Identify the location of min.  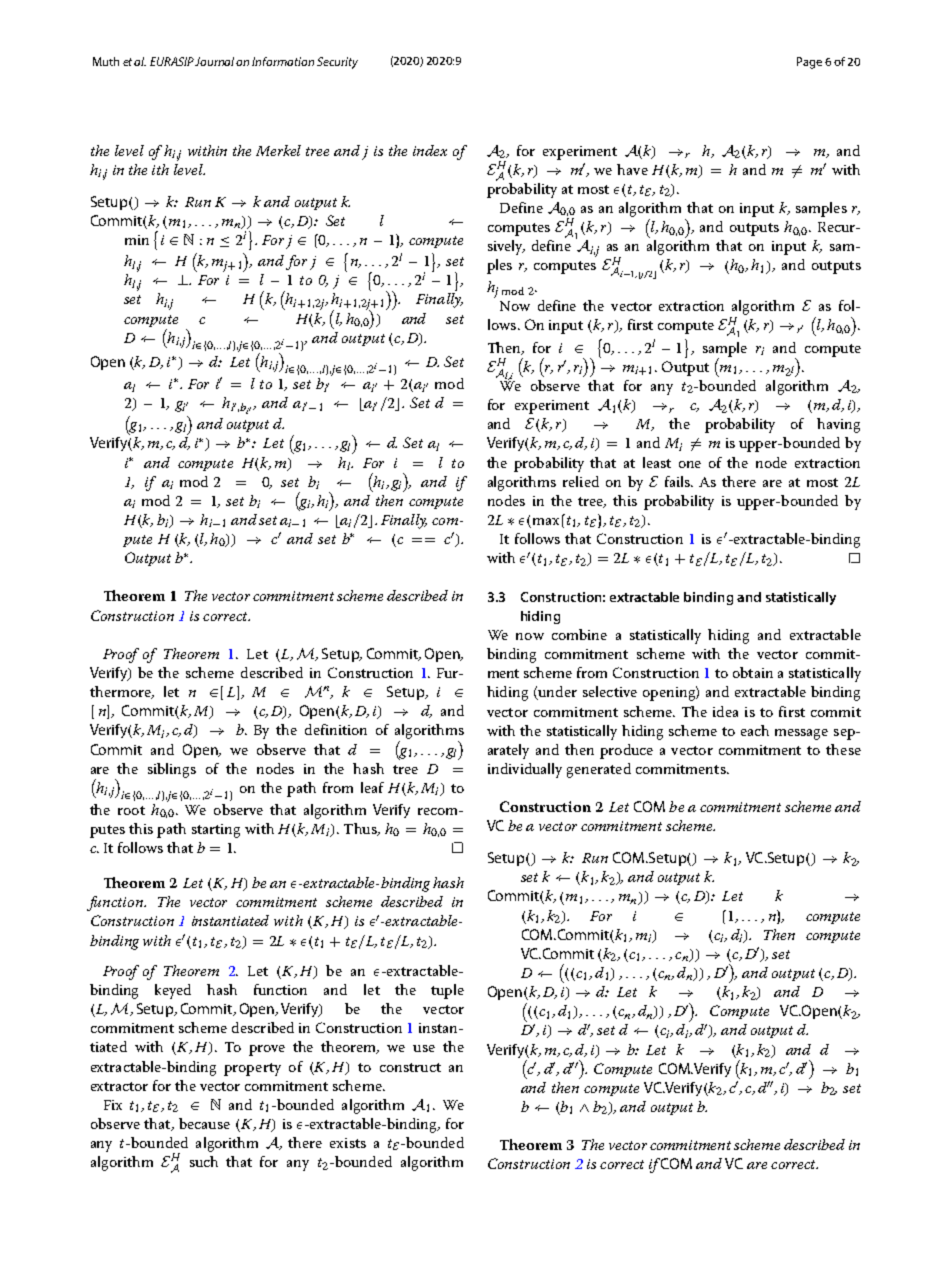
(137, 240).
